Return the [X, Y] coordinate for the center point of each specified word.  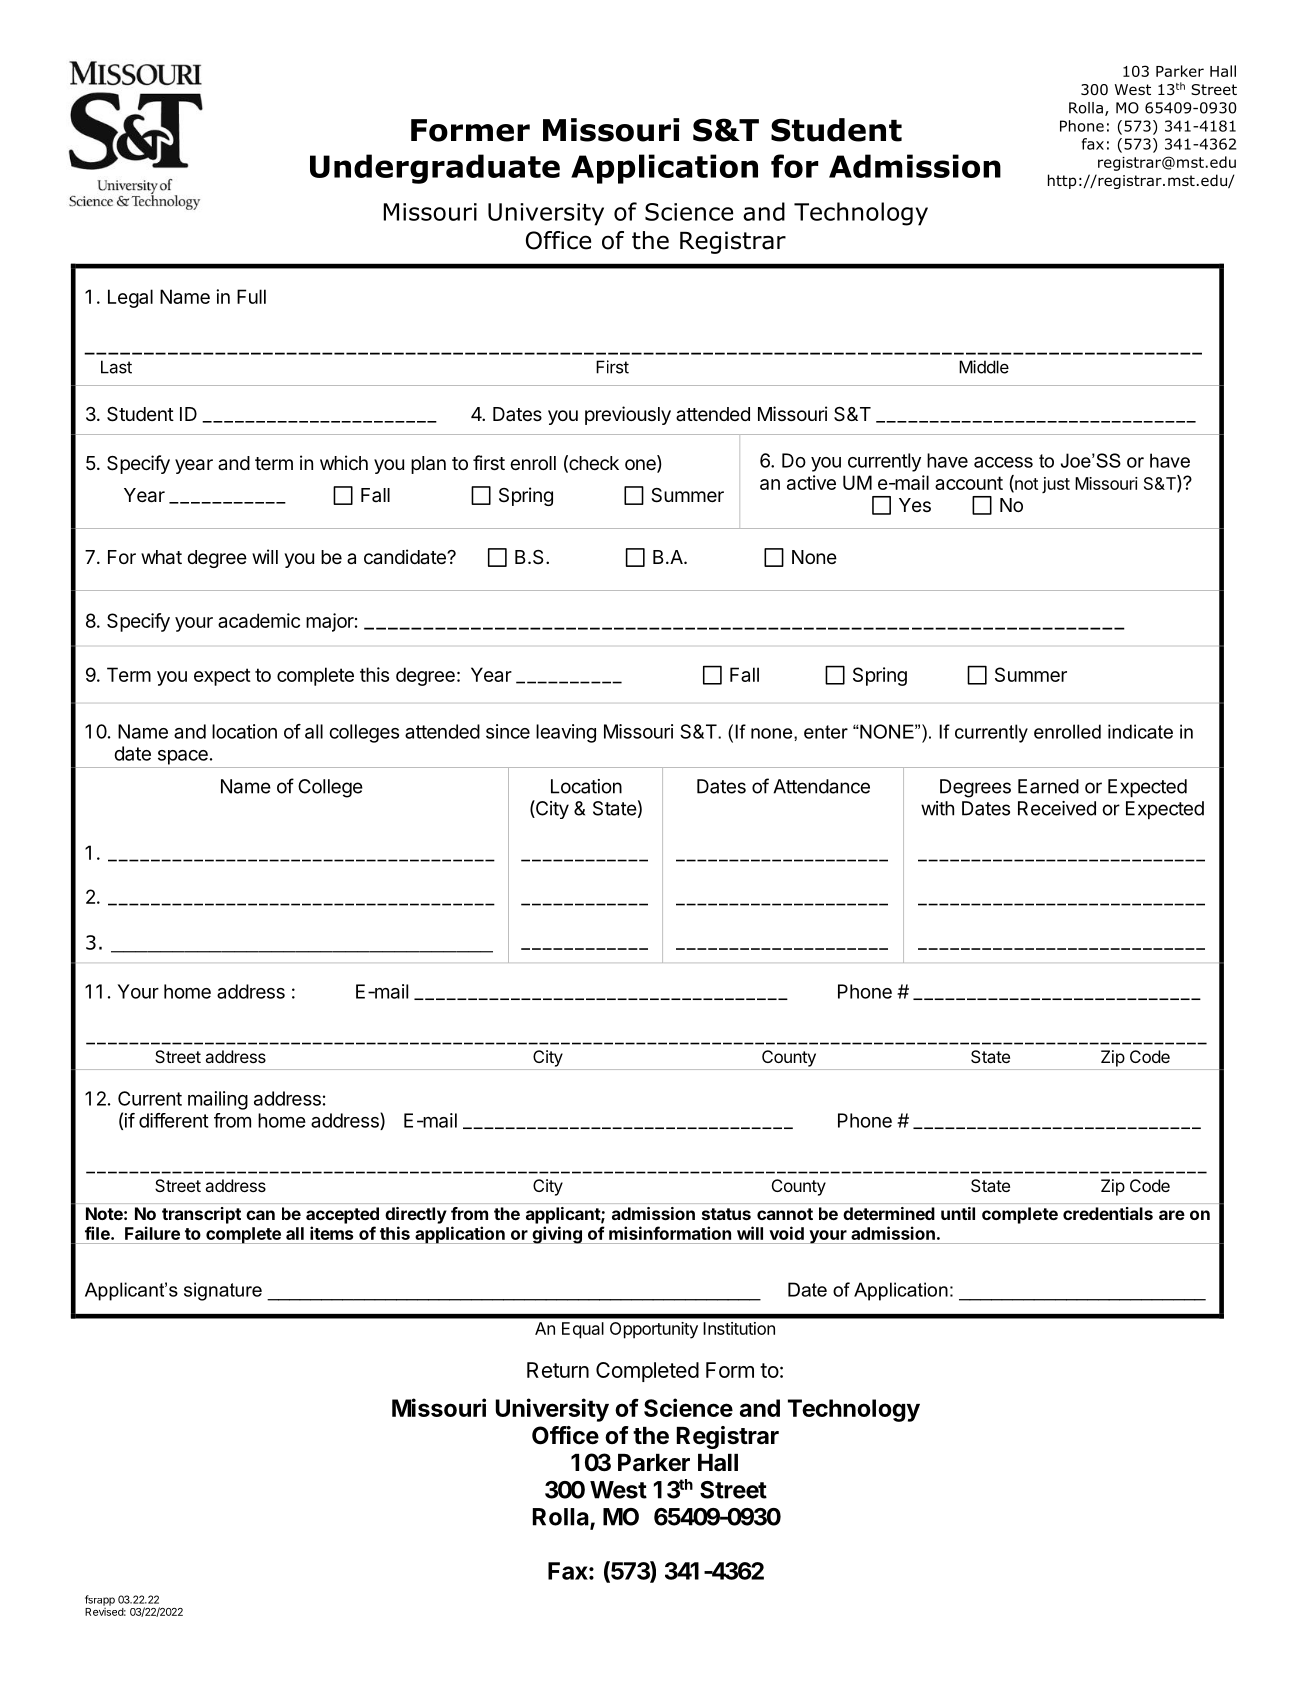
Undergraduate [435, 169]
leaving [566, 733]
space [183, 757]
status [726, 1214]
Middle [984, 367]
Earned [1048, 786]
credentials [1108, 1213]
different [173, 1120]
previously [628, 415]
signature [223, 1291]
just [1056, 485]
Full [251, 296]
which [344, 462]
